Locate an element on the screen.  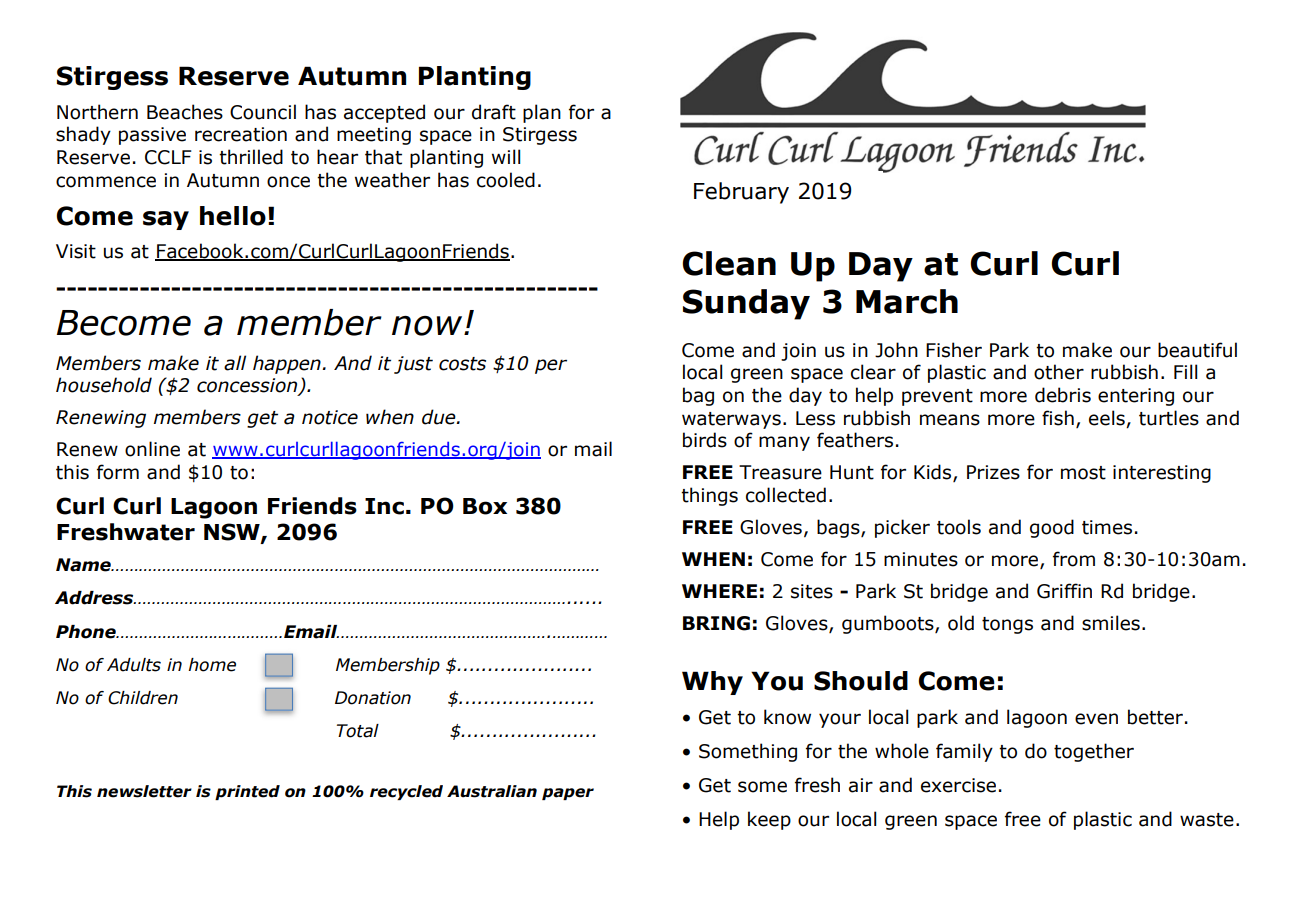
will is located at coordinates (506, 156).
